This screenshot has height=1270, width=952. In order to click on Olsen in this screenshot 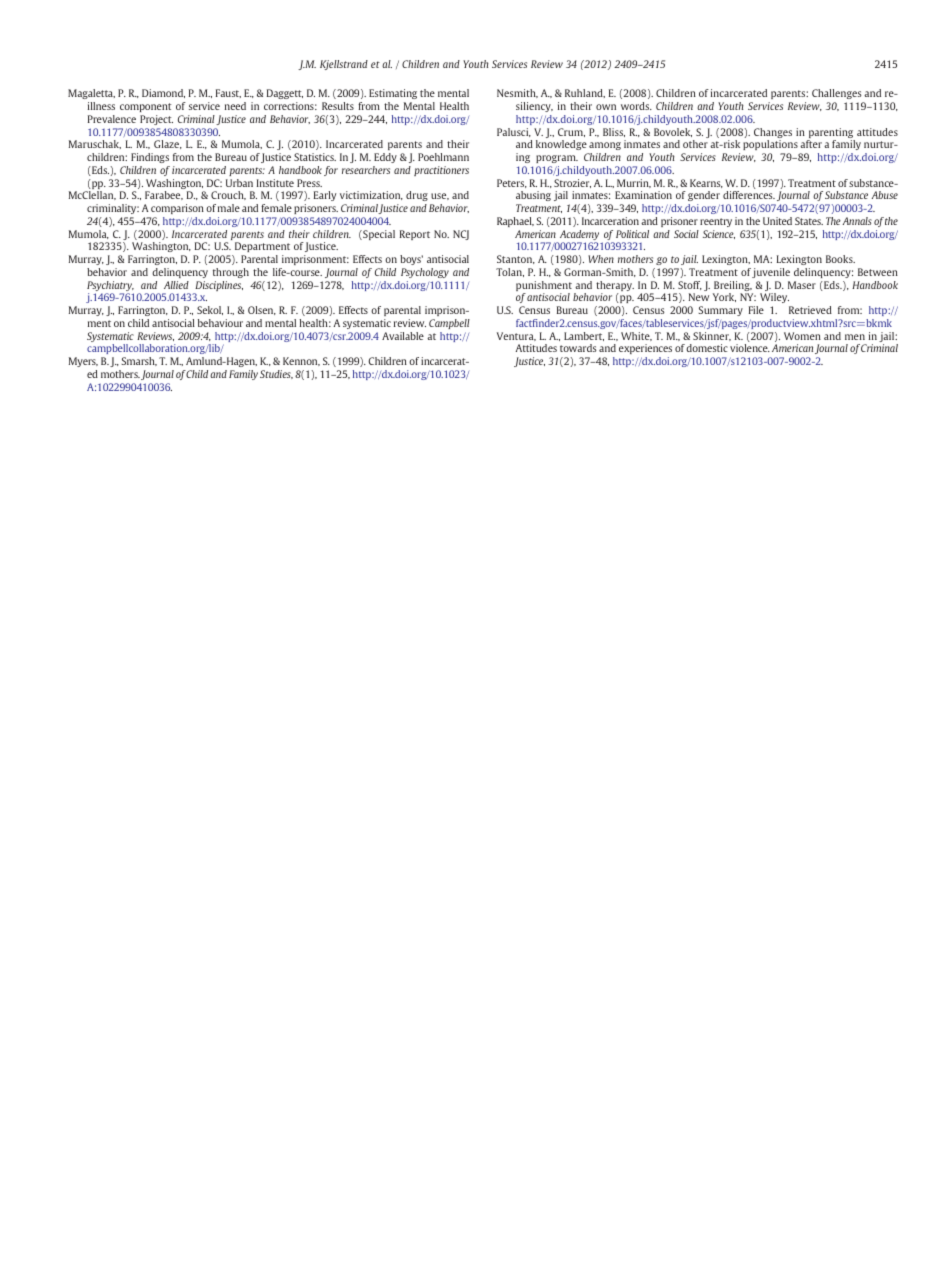, I will do `click(262, 310)`.
